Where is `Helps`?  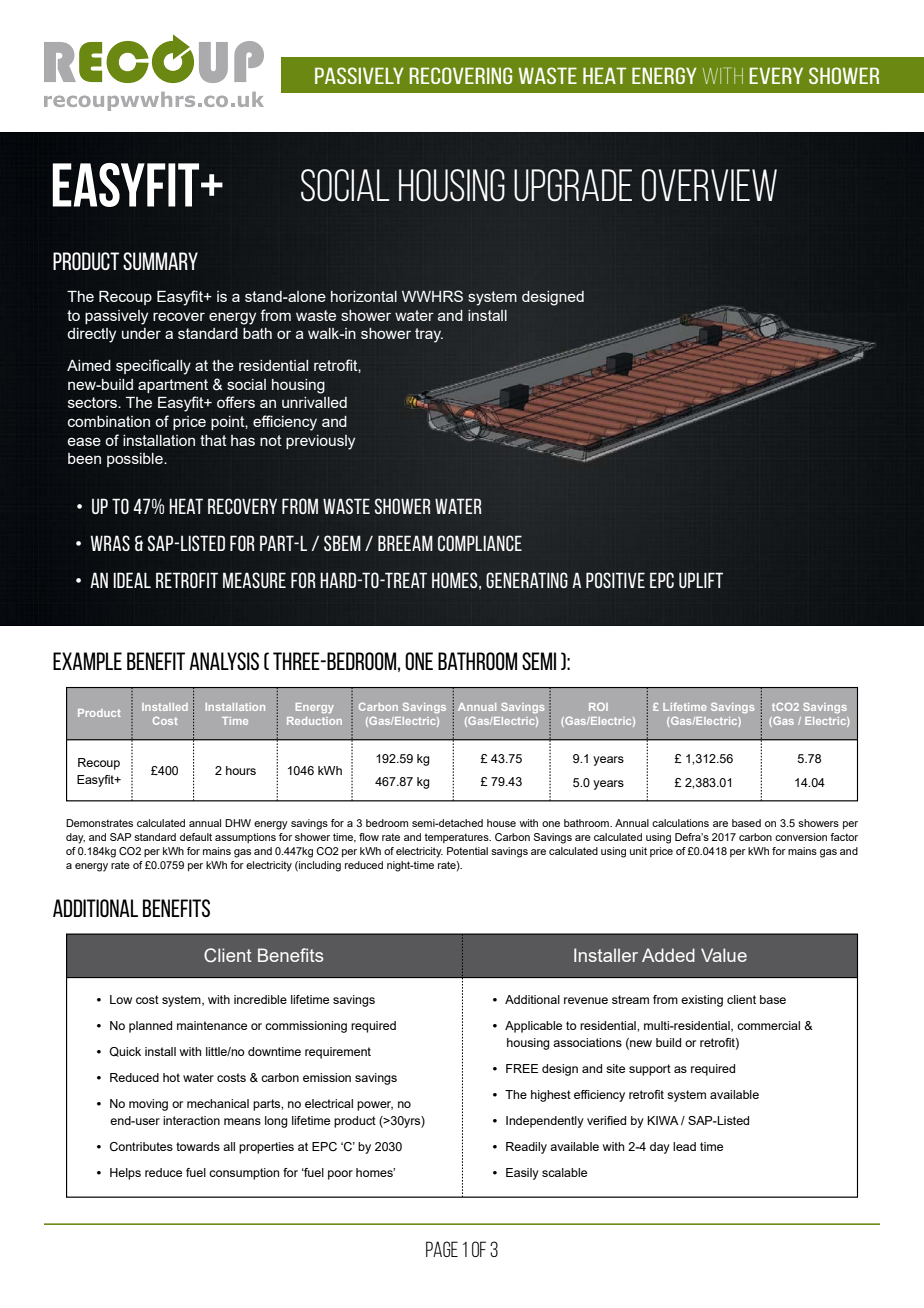
Helps is located at coordinates (125, 1174).
